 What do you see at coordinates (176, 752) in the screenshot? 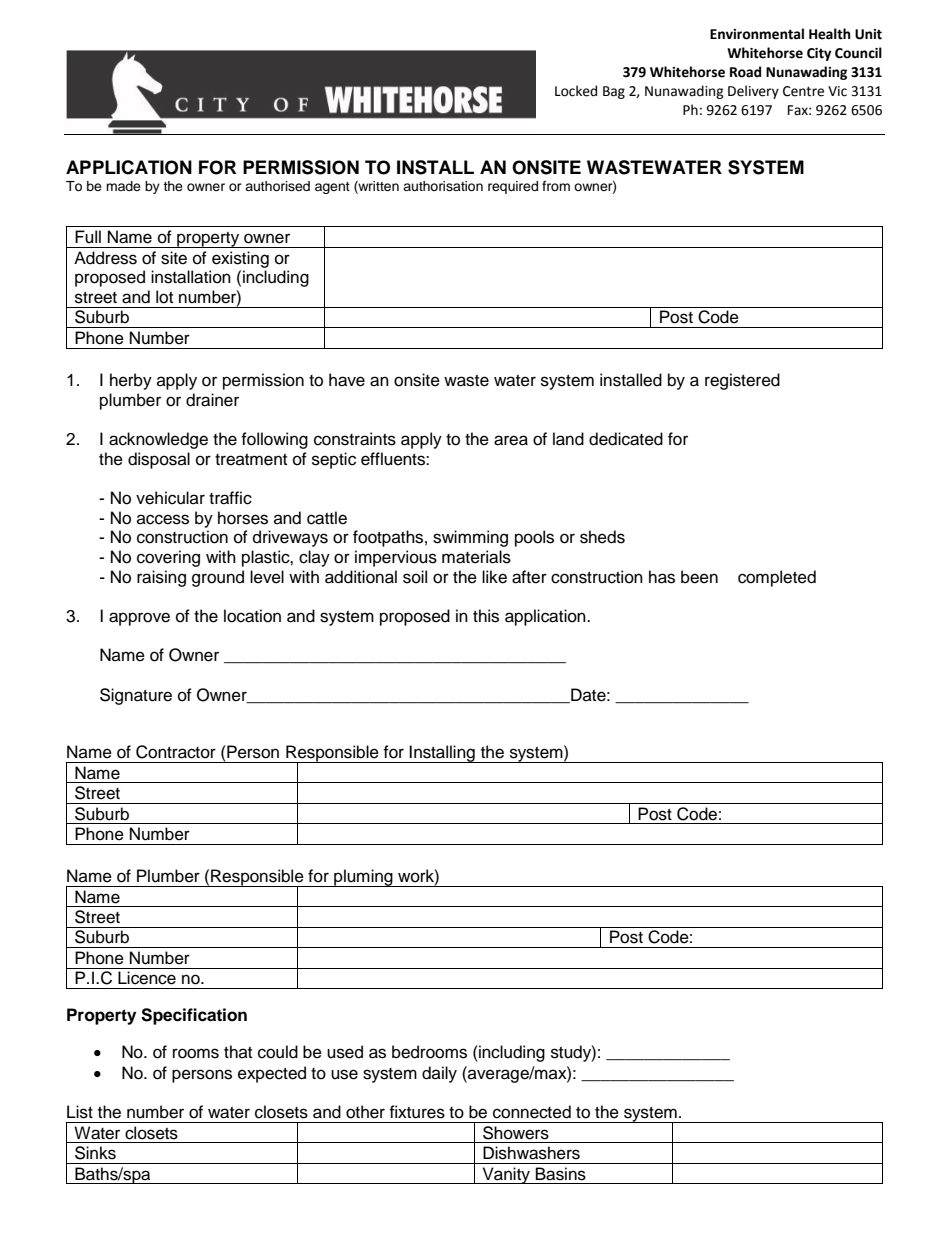
I see `Contractor` at bounding box center [176, 752].
